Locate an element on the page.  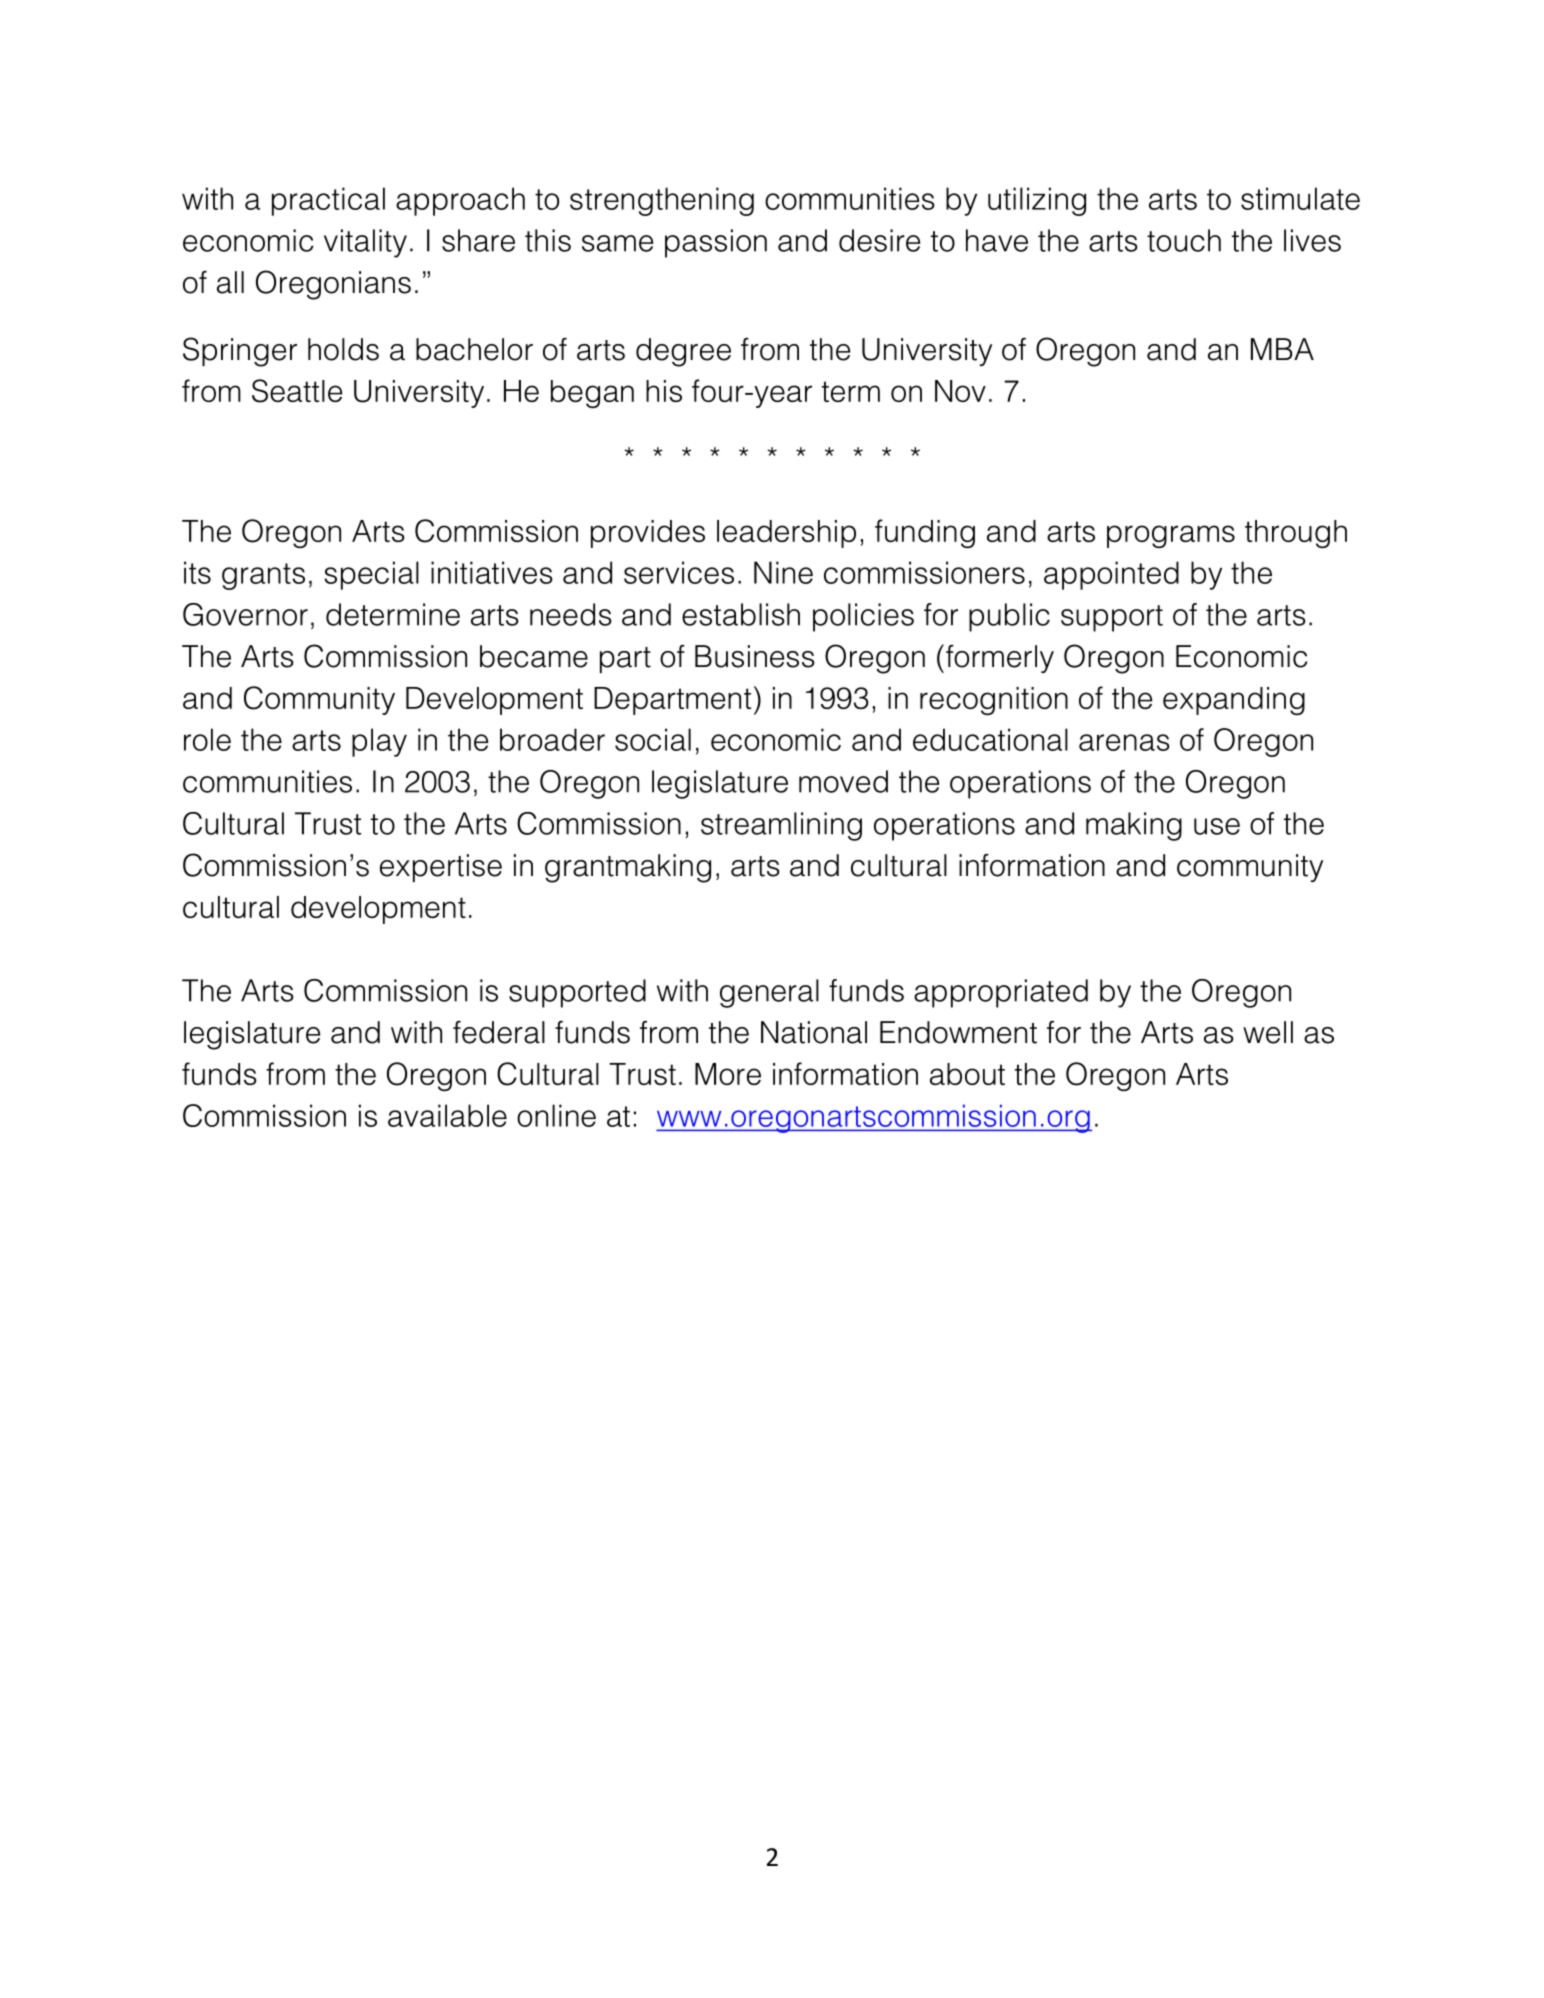
programs is located at coordinates (1171, 536).
